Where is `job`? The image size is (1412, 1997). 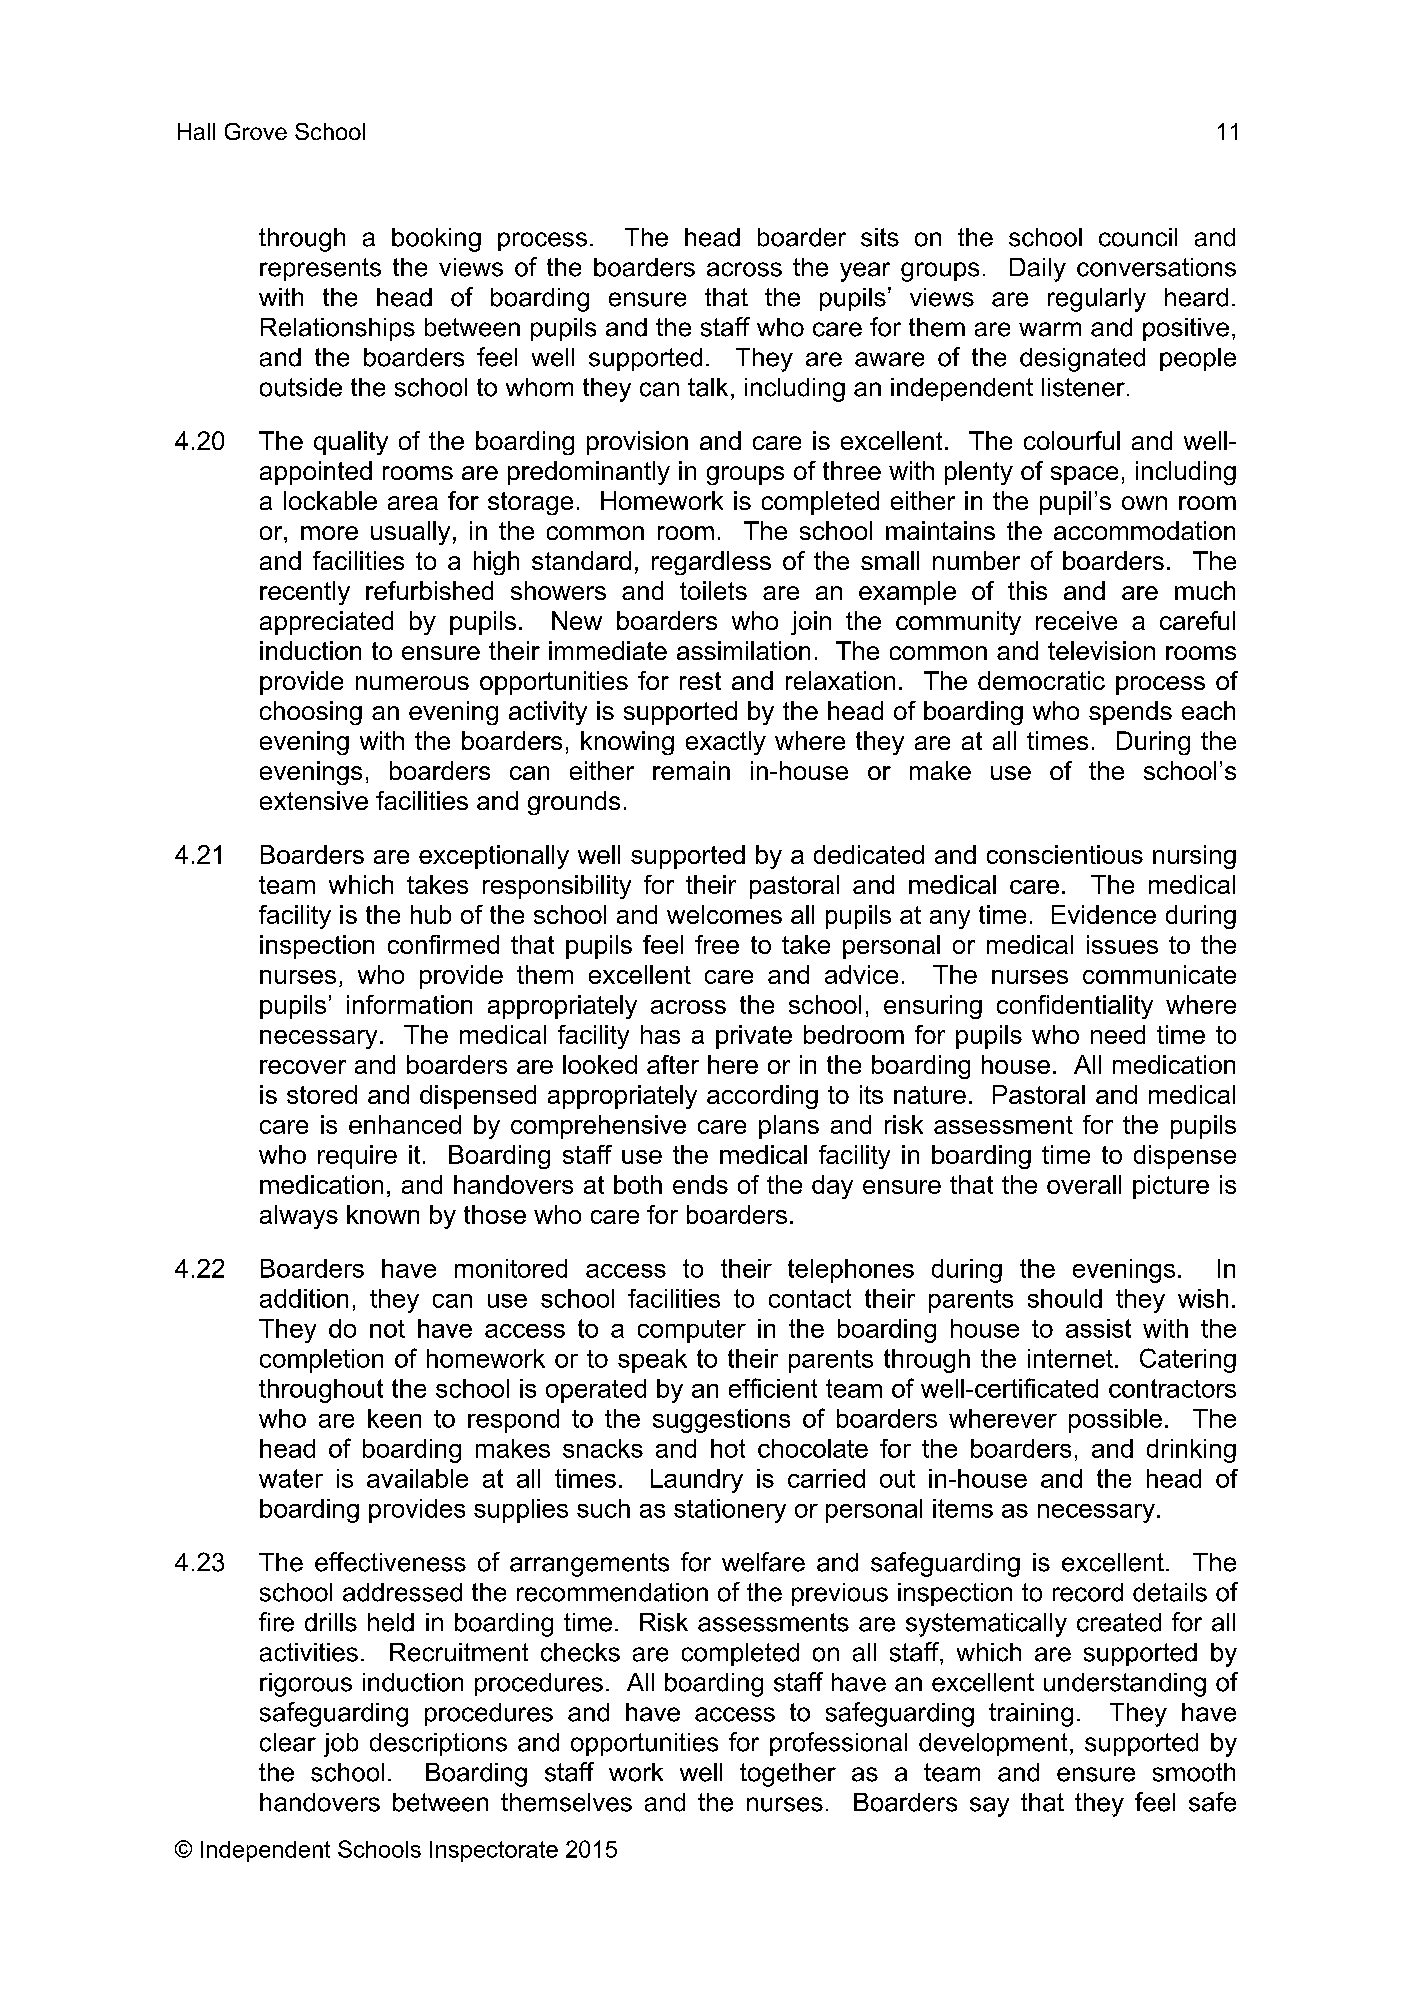
job is located at coordinates (341, 1745).
